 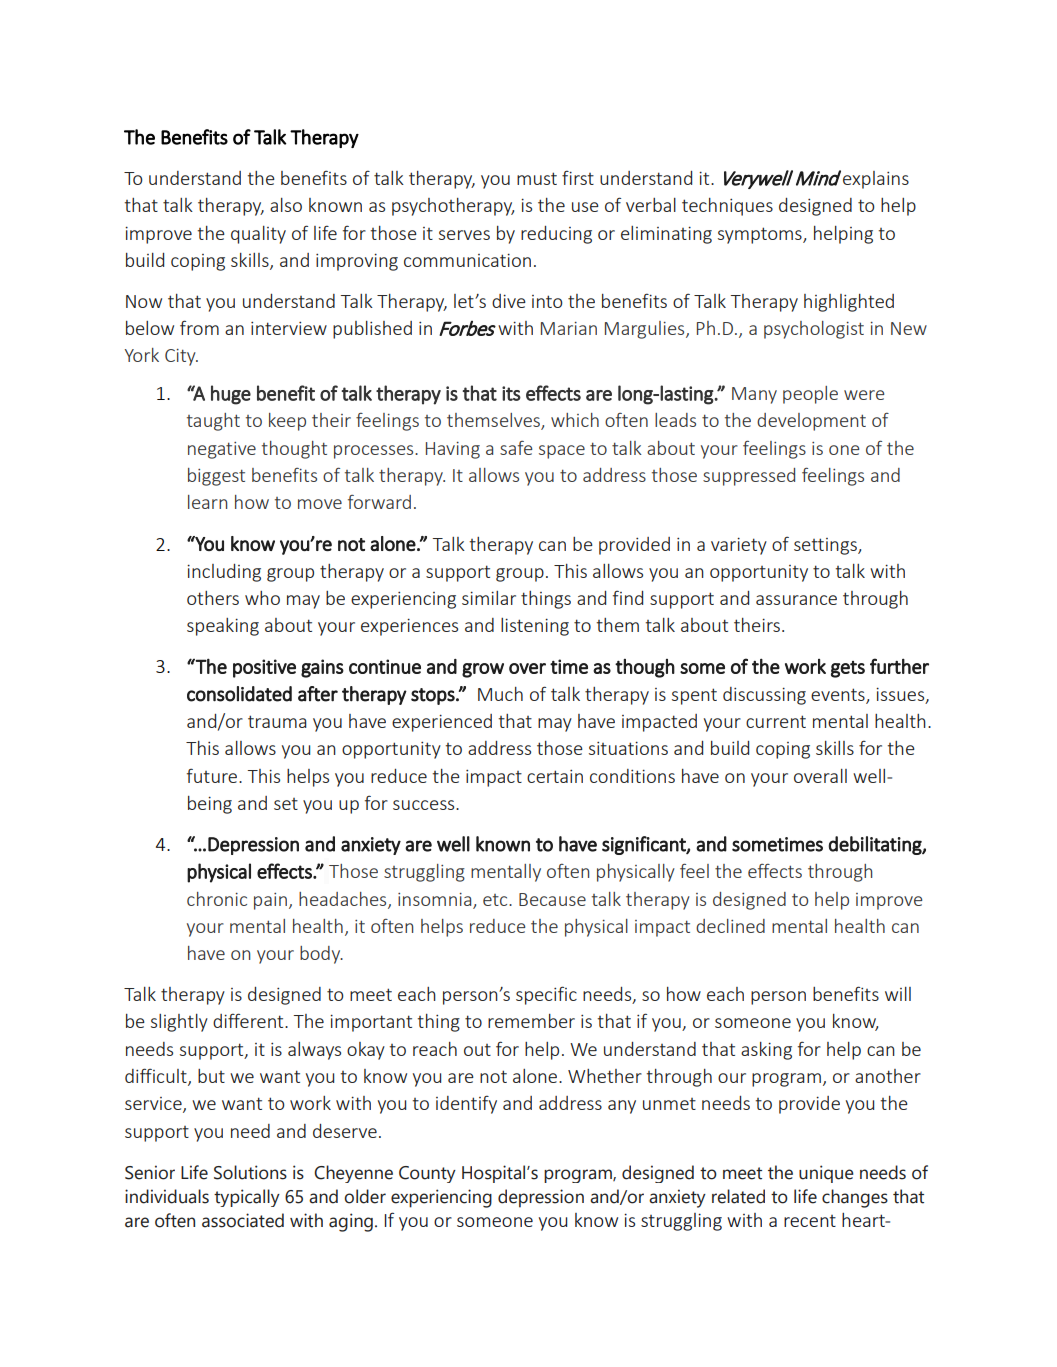 What do you see at coordinates (247, 1198) in the page?
I see `typically` at bounding box center [247, 1198].
